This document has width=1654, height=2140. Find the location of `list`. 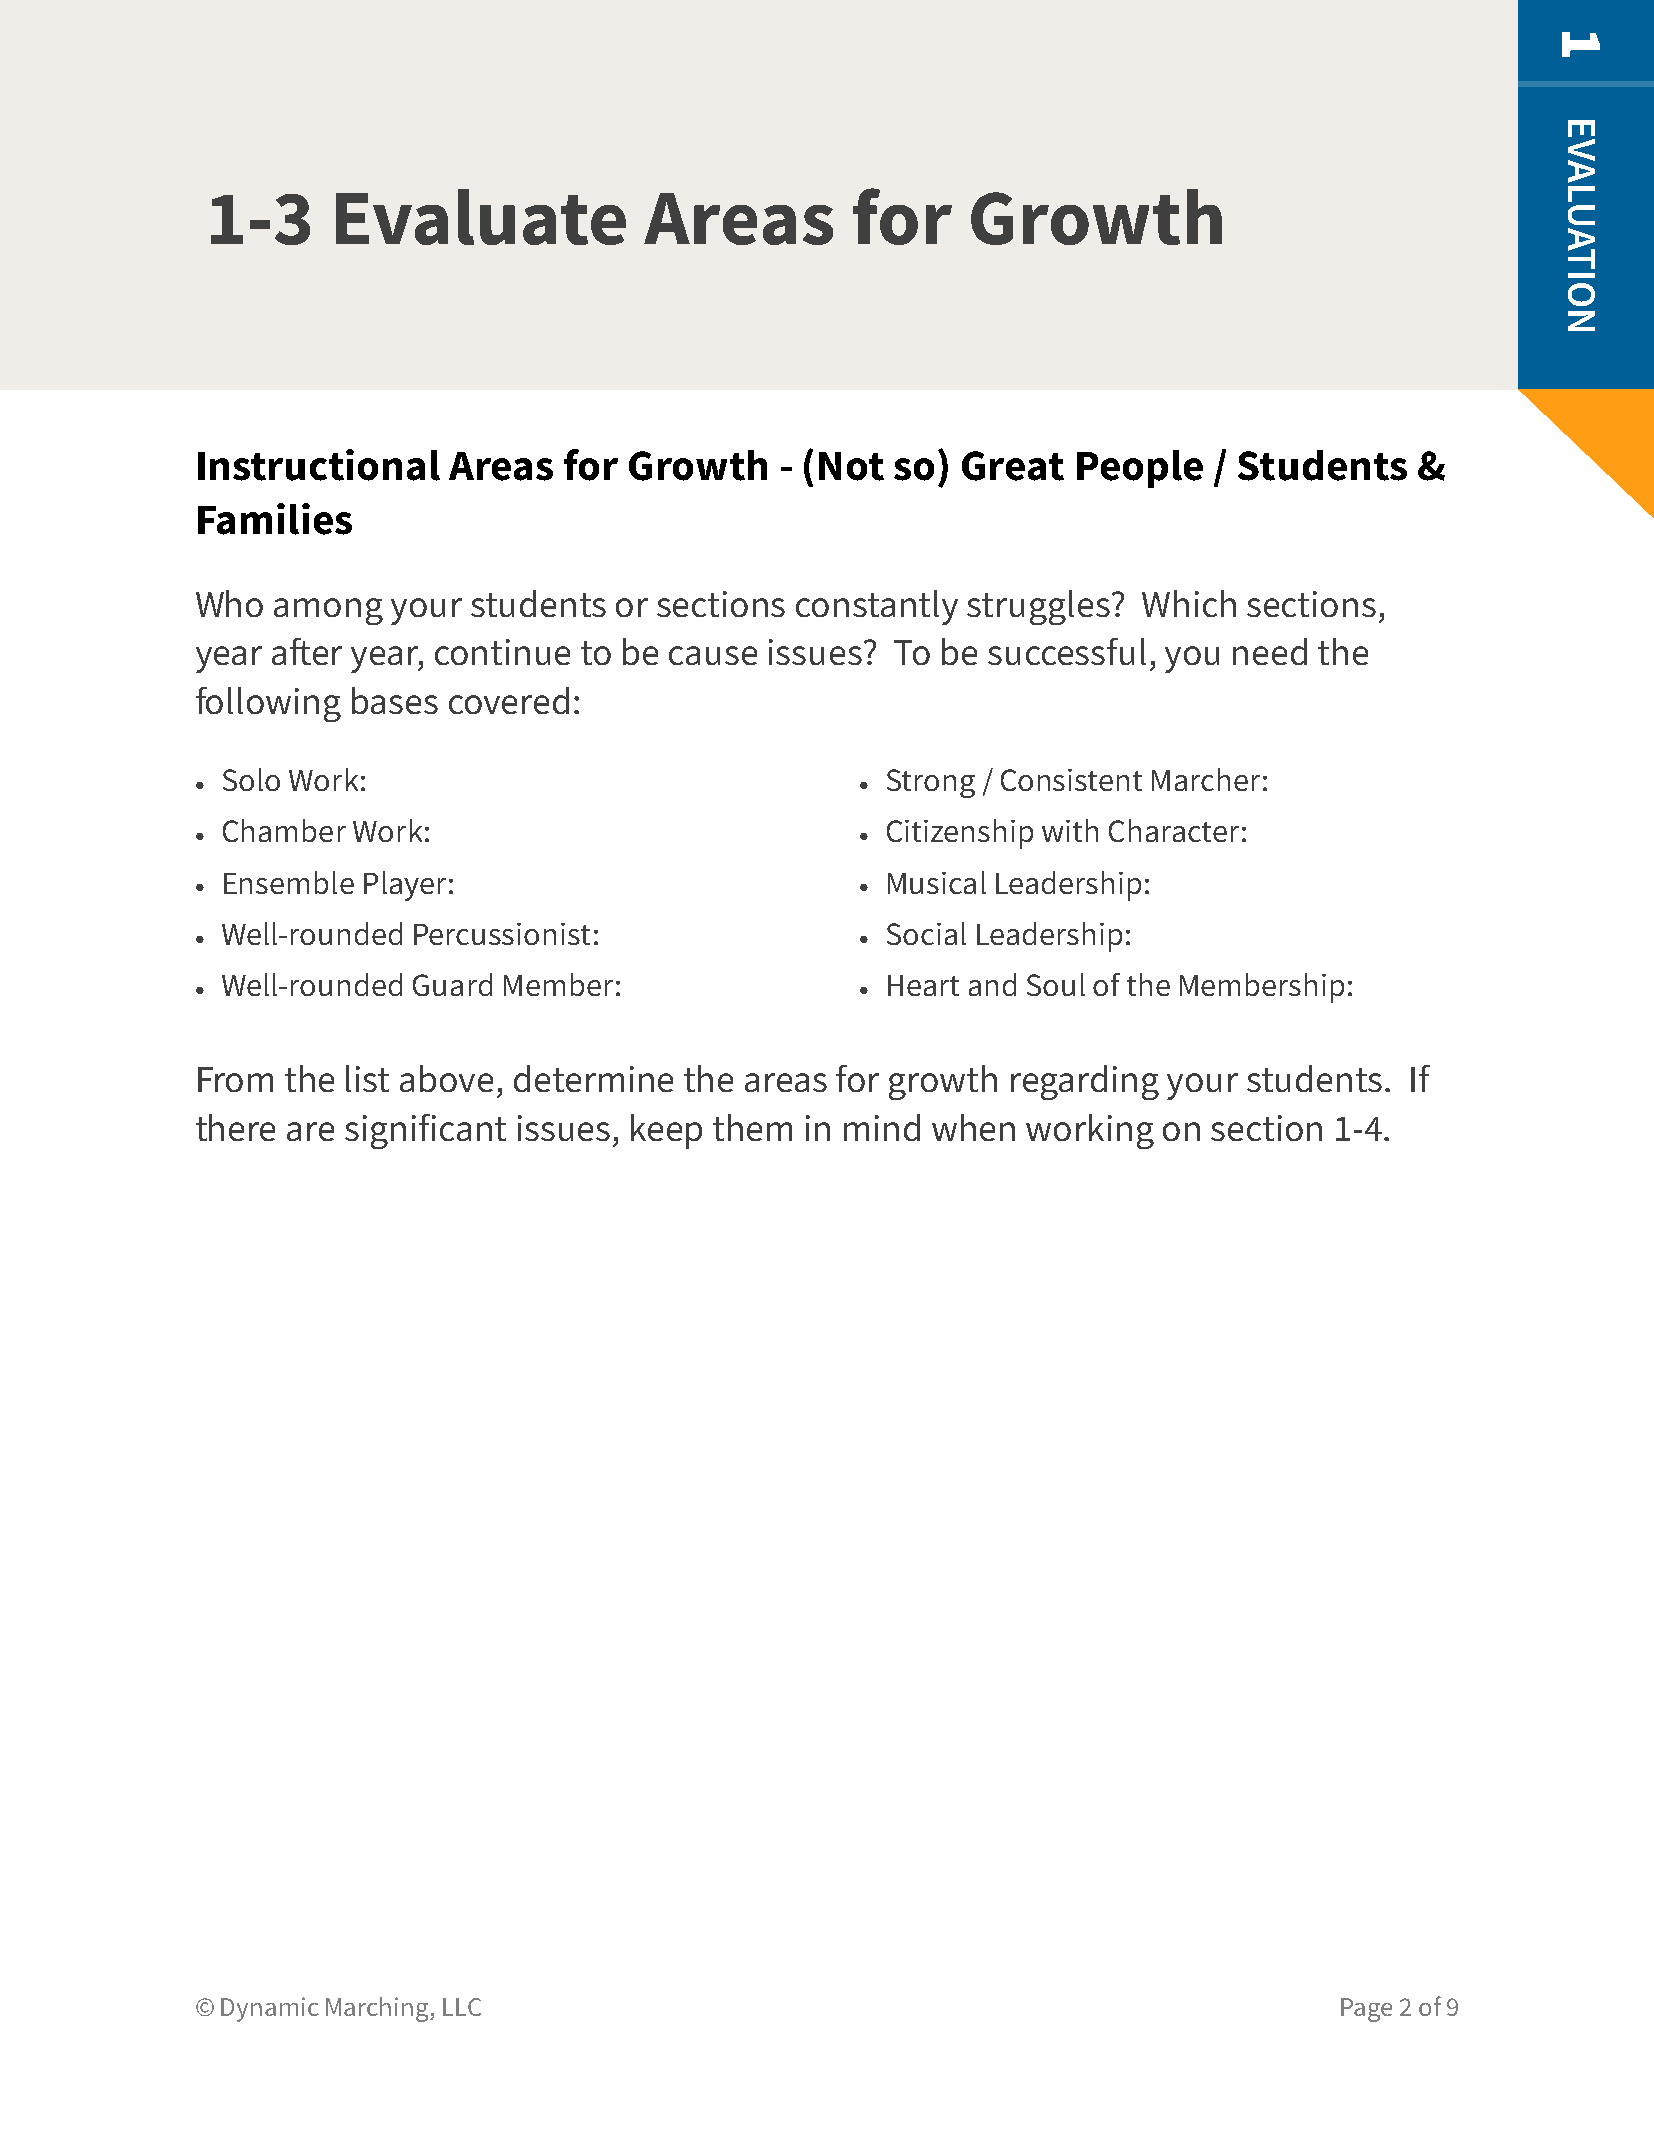

list is located at coordinates (367, 1078).
